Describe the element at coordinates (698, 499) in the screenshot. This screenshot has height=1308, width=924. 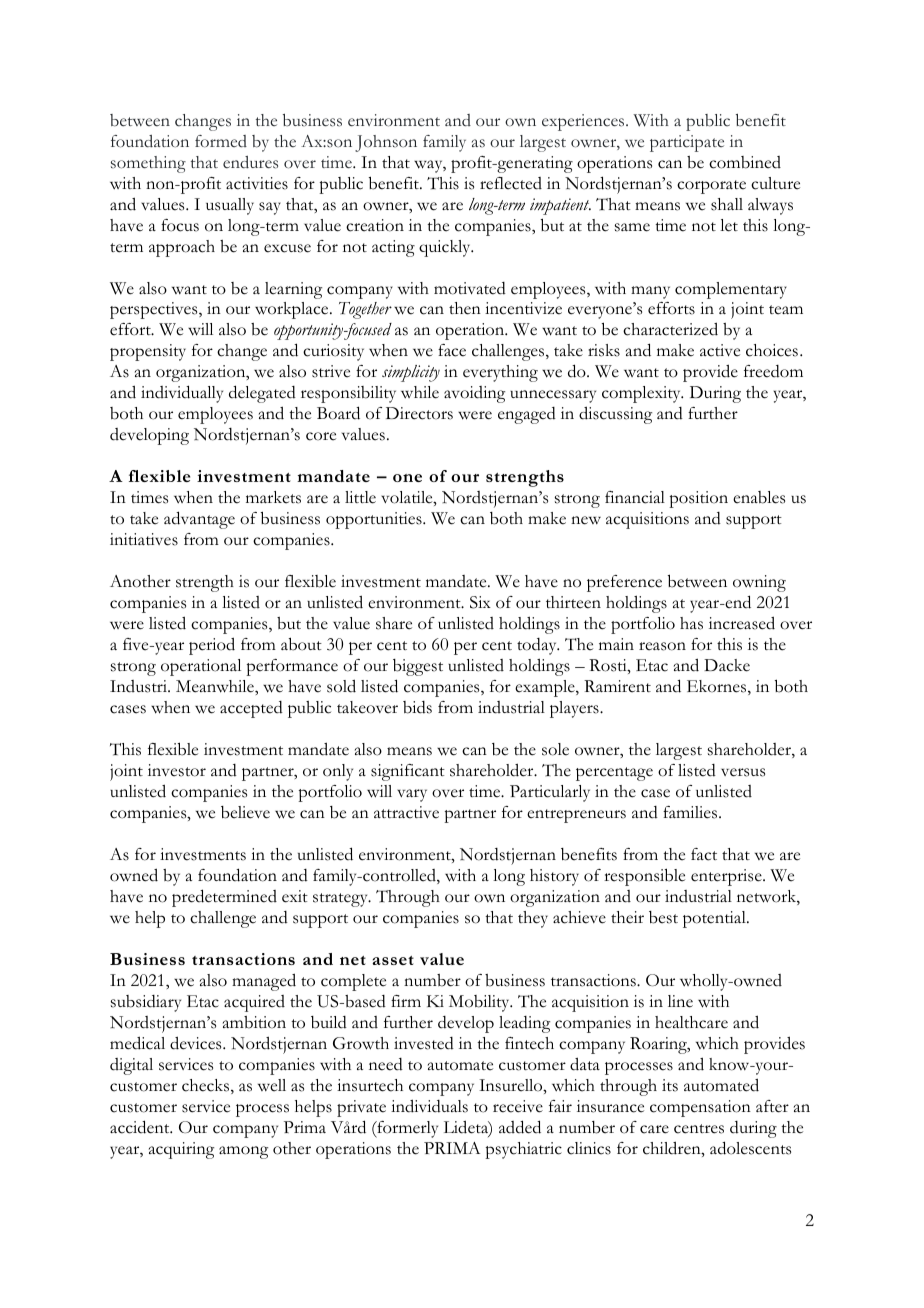
I see `position` at that location.
